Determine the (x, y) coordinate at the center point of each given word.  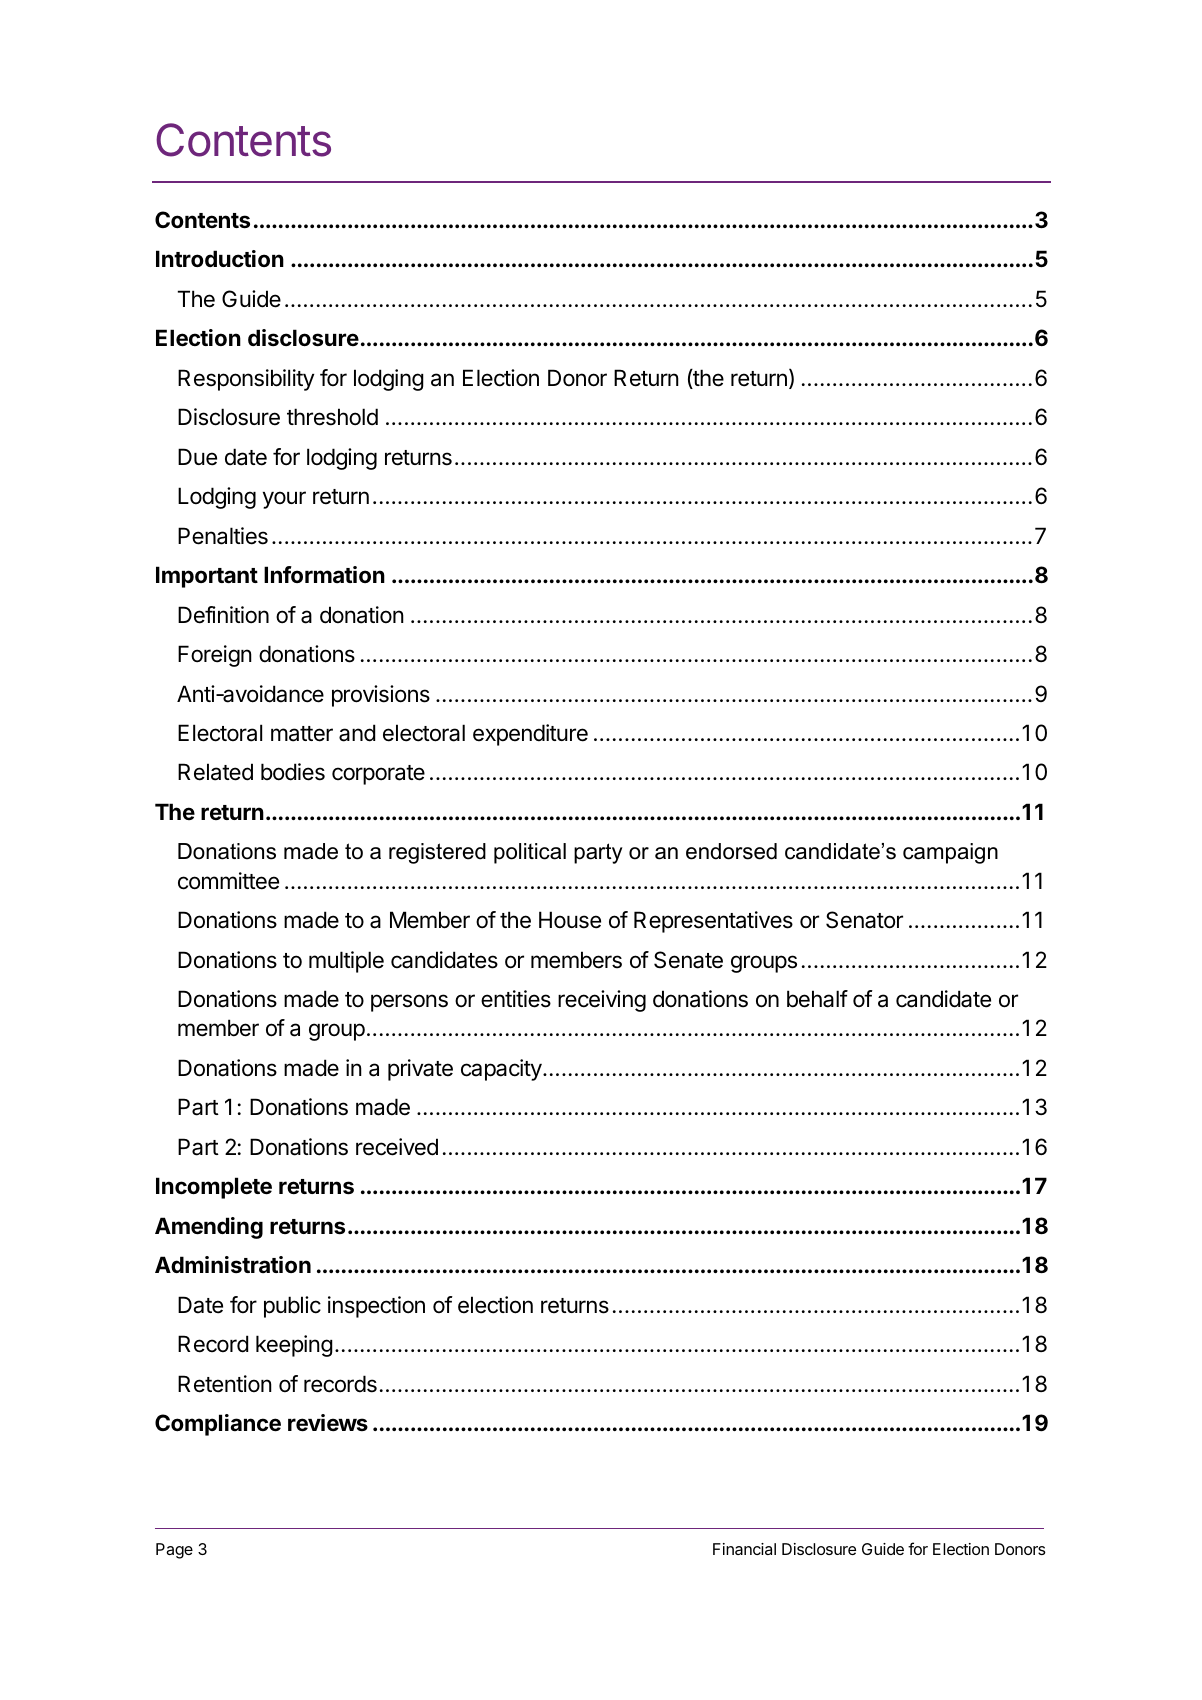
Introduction (220, 258)
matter (302, 734)
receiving (602, 1001)
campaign (950, 853)
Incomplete (214, 1188)
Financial (744, 1549)
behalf (817, 999)
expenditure (530, 735)
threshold (332, 417)
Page (174, 1551)
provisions (381, 696)
